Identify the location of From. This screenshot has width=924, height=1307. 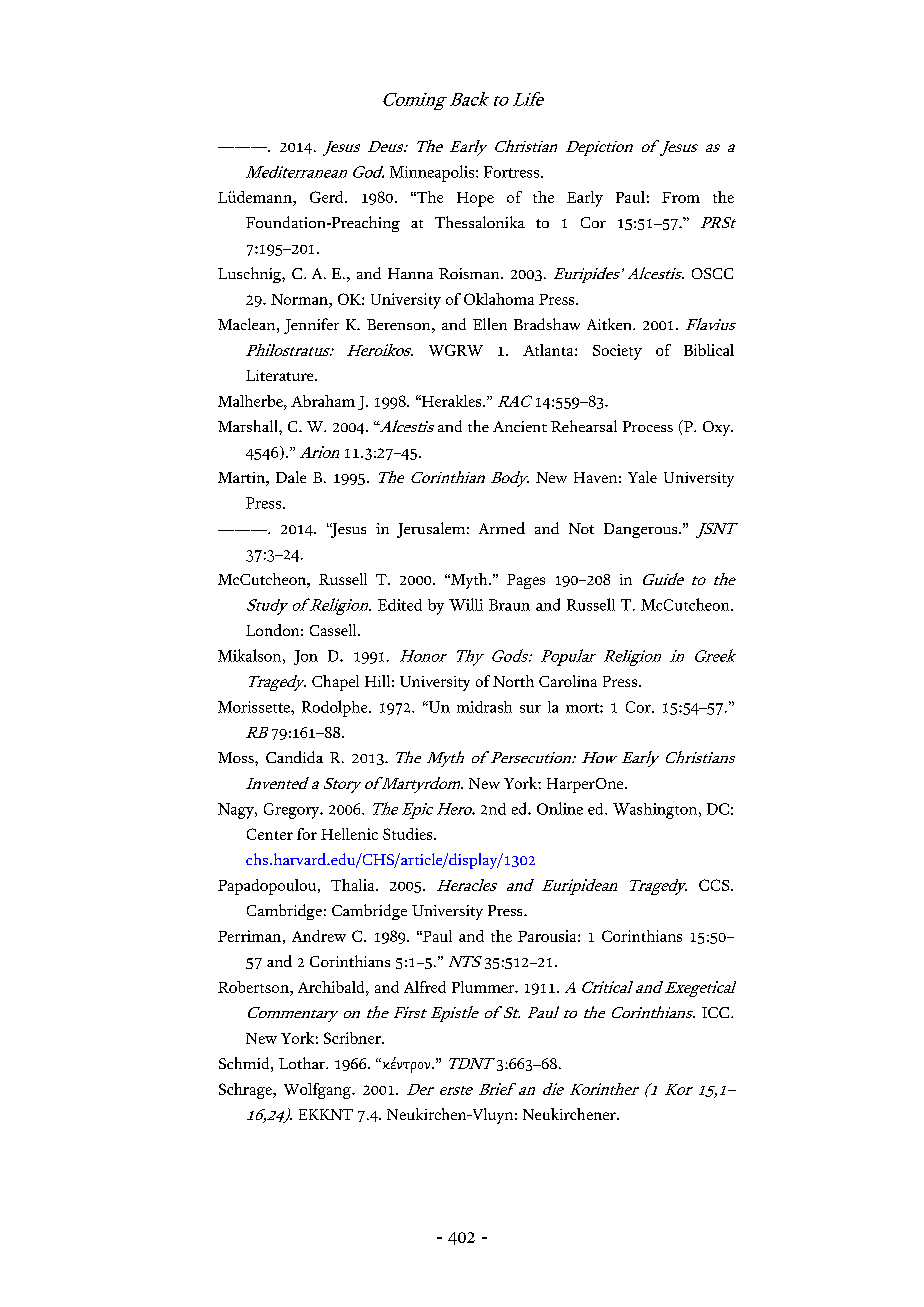
(681, 197).
